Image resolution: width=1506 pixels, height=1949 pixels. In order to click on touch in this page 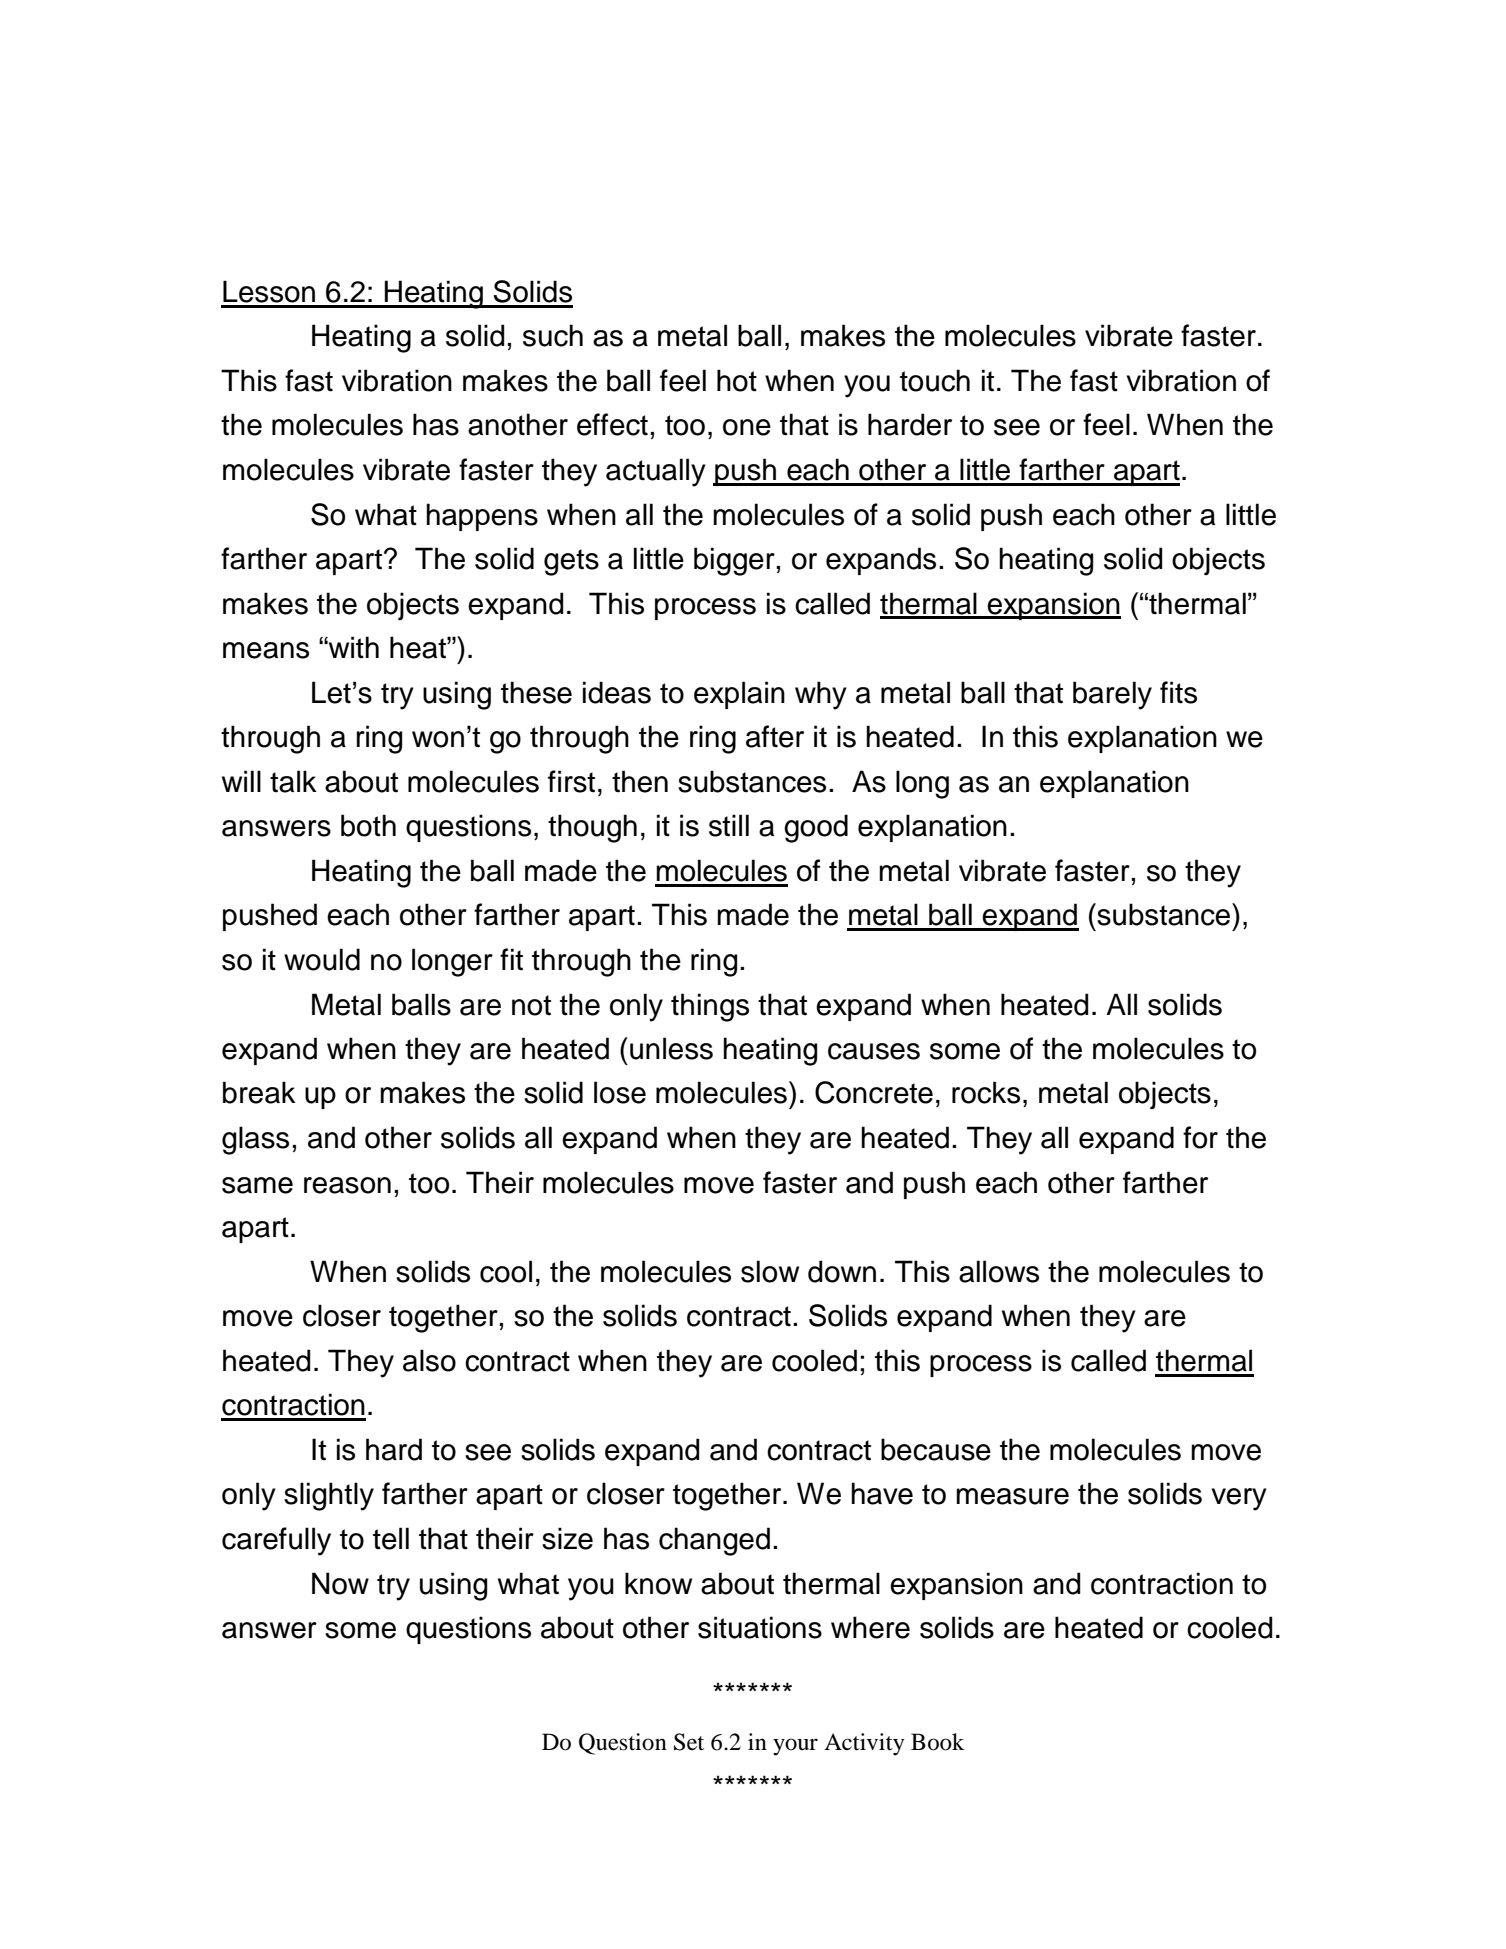, I will do `click(935, 380)`.
